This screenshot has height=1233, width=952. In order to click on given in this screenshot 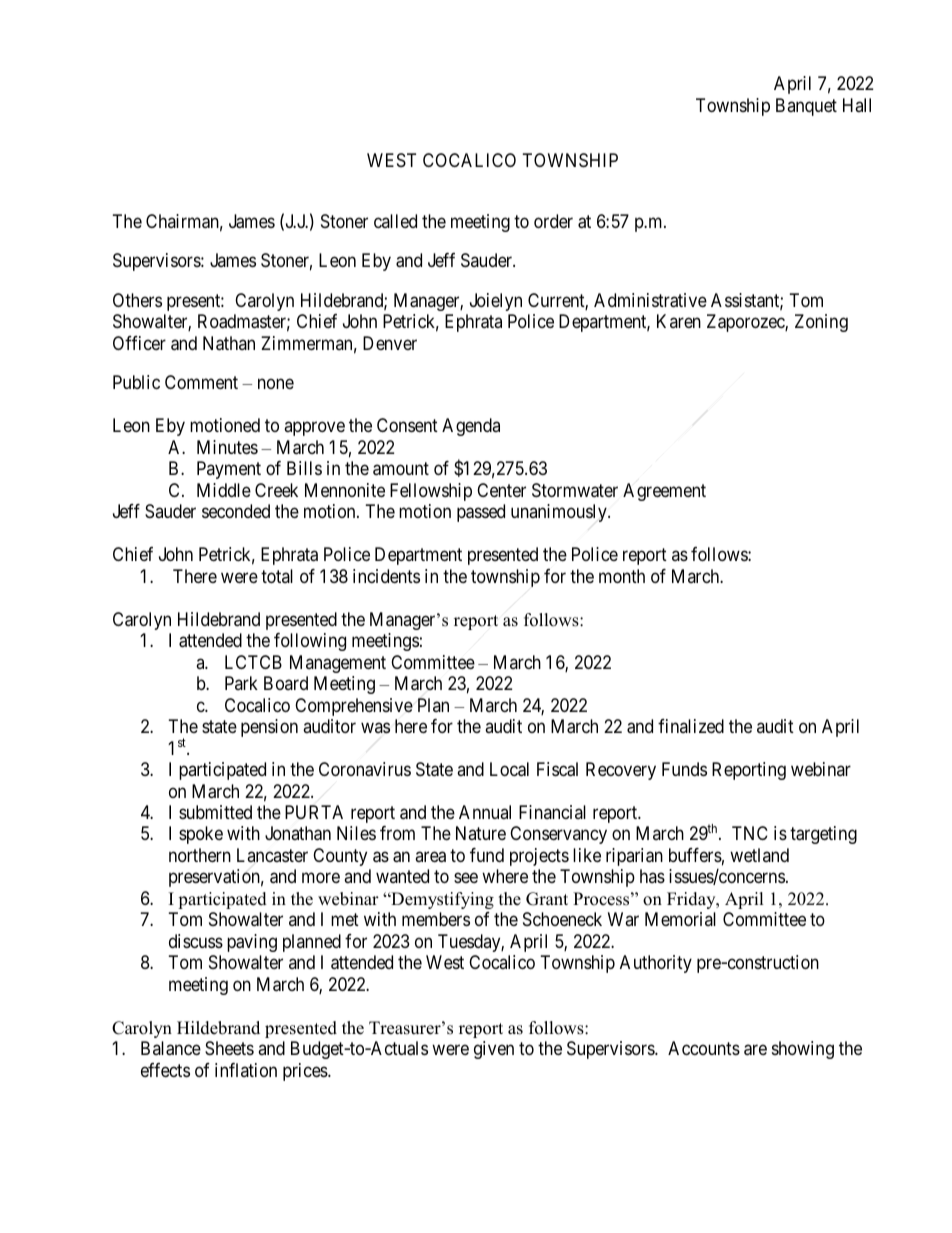, I will do `click(494, 1050)`.
